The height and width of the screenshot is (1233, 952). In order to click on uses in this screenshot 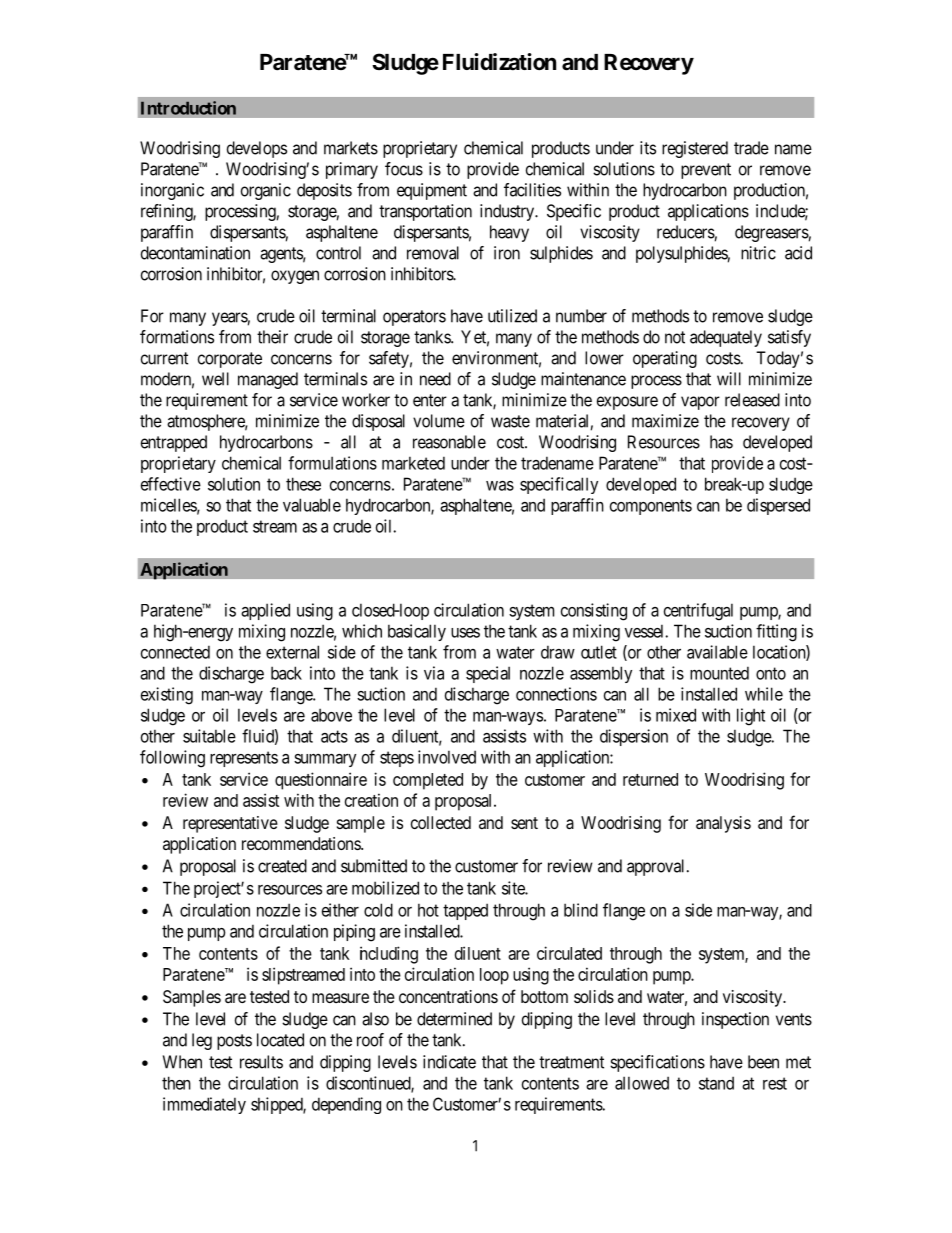, I will do `click(465, 633)`.
